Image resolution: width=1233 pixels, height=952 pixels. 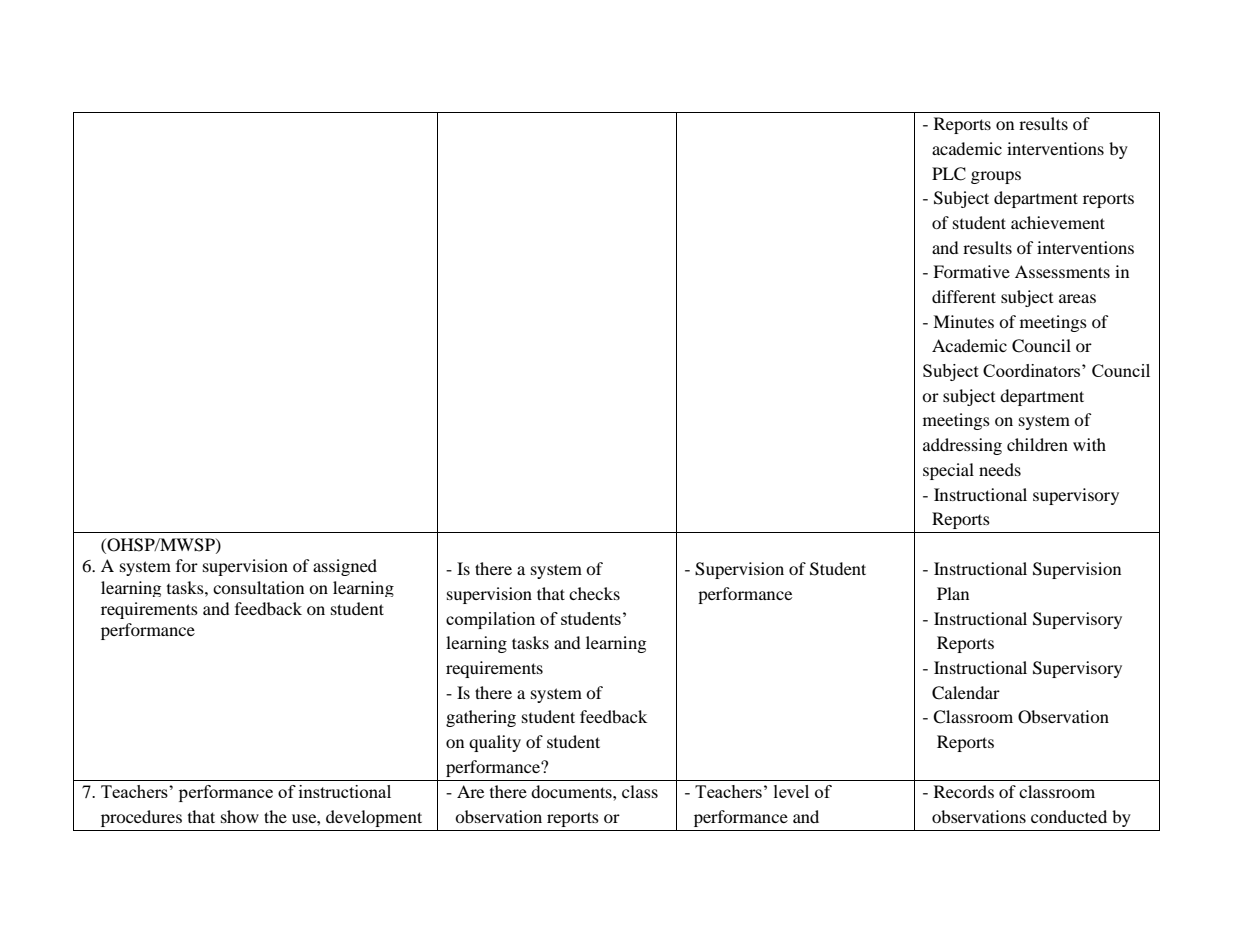 I want to click on show, so click(x=240, y=816).
